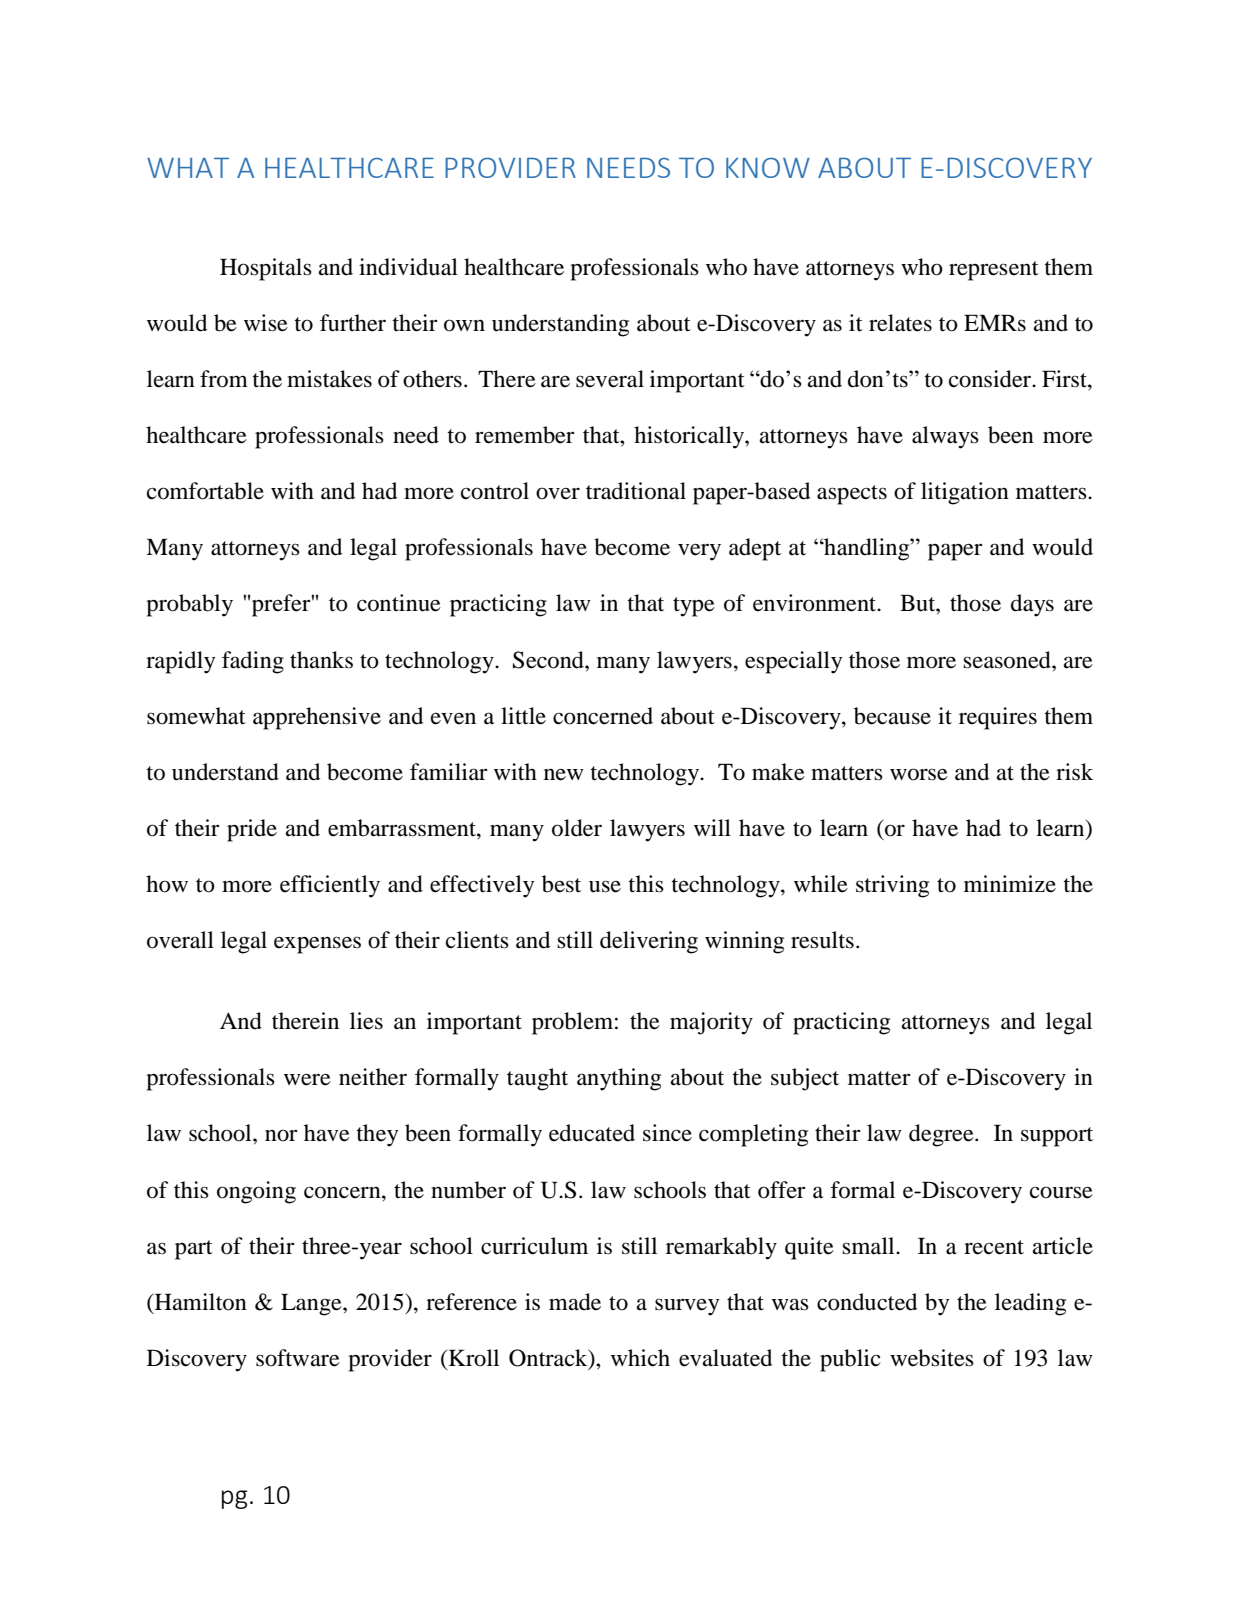  What do you see at coordinates (942, 1135) in the document?
I see `degree` at bounding box center [942, 1135].
